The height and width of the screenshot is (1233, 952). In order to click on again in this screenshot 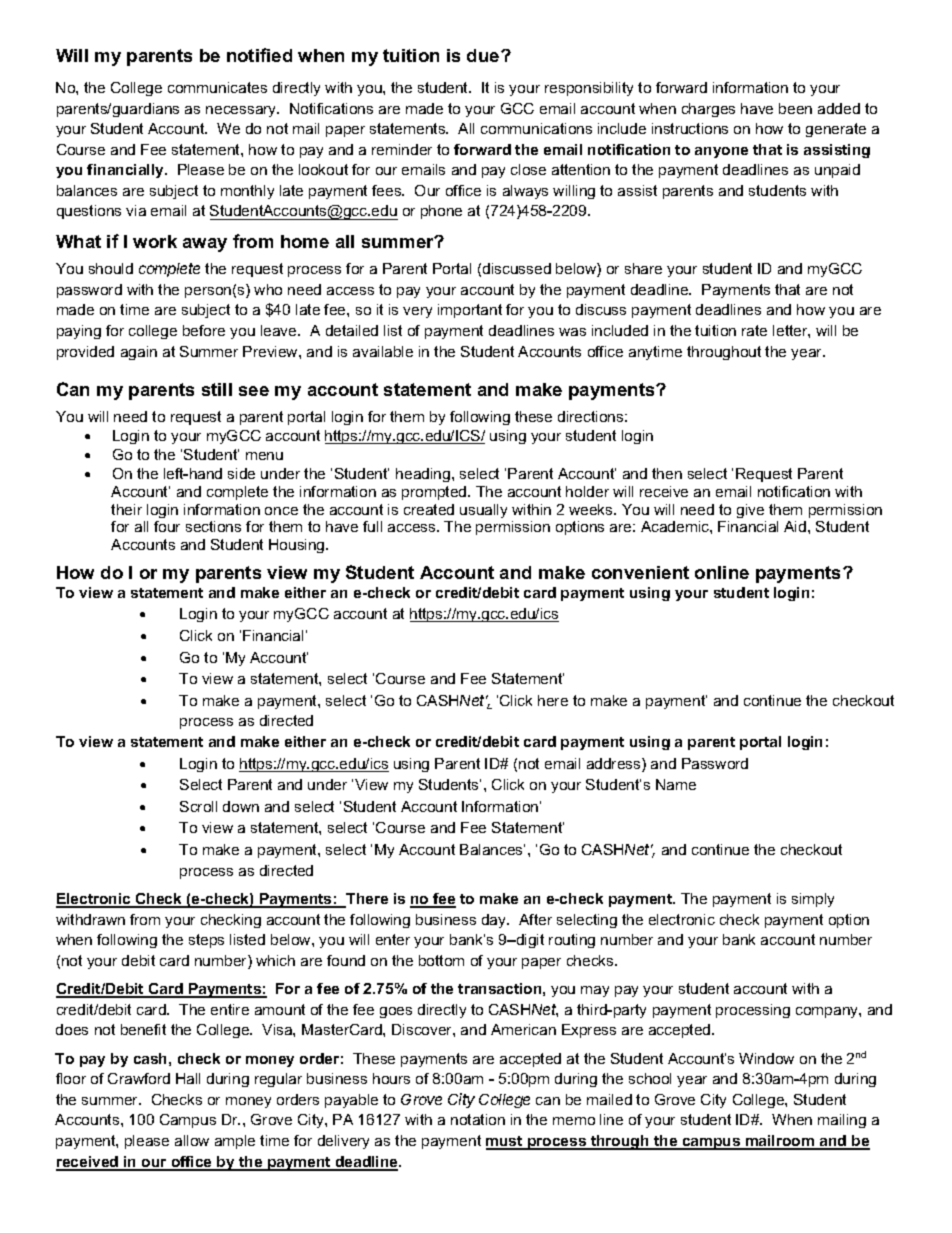, I will do `click(139, 353)`.
